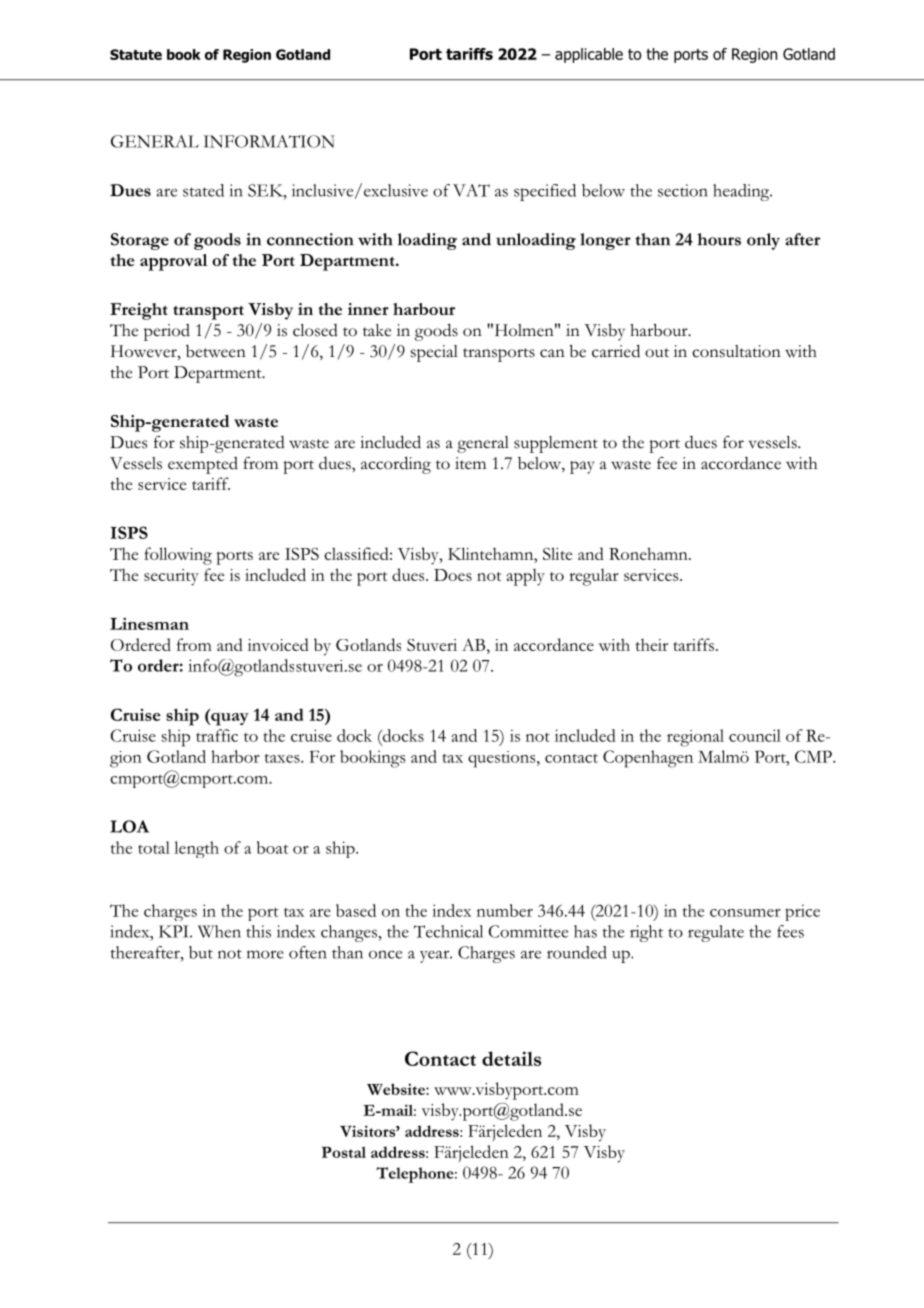  What do you see at coordinates (742, 192) in the screenshot?
I see `heading` at bounding box center [742, 192].
